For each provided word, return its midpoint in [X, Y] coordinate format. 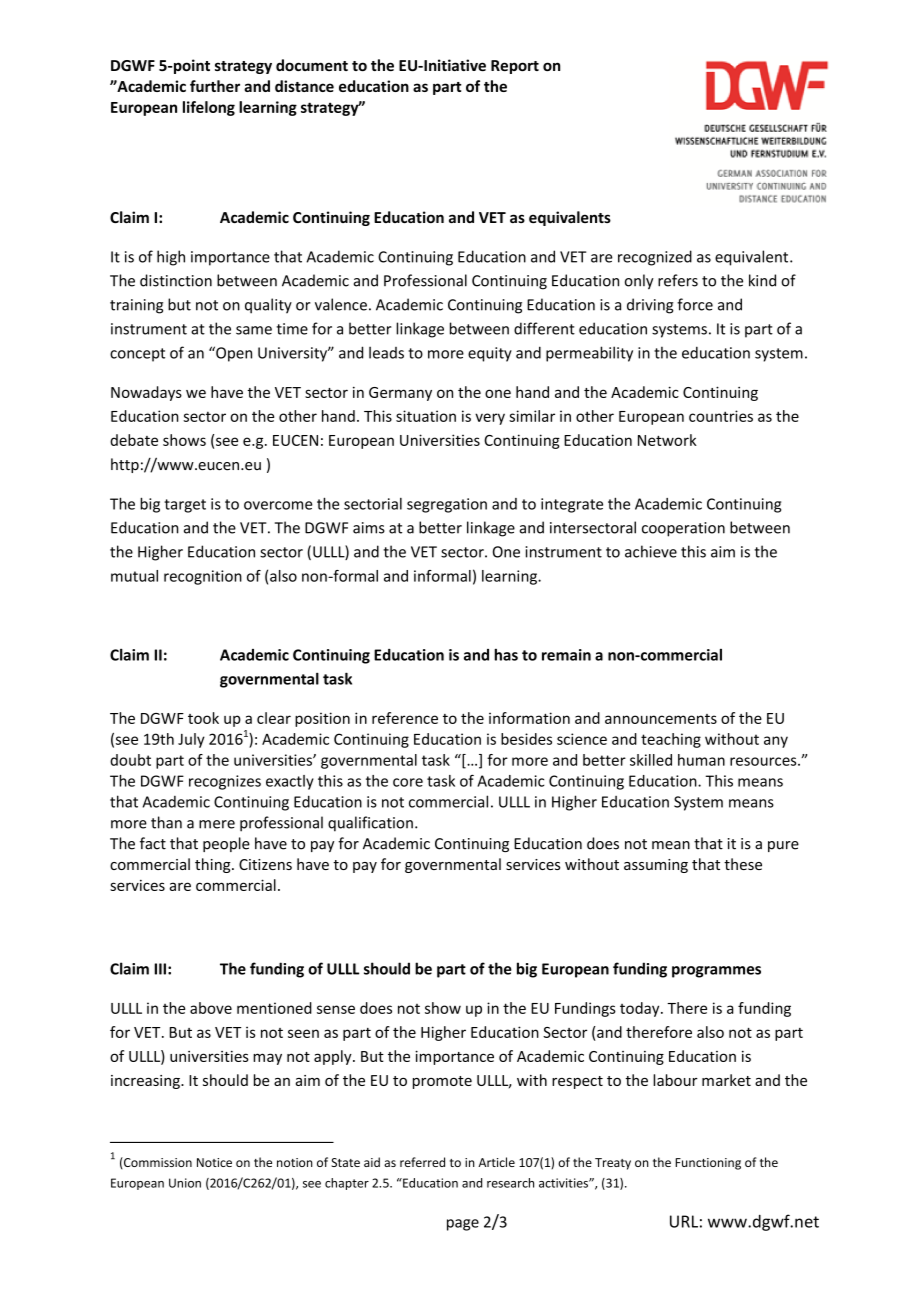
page [463, 1225]
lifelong [209, 108]
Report [515, 67]
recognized [655, 258]
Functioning [708, 1164]
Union [185, 1183]
